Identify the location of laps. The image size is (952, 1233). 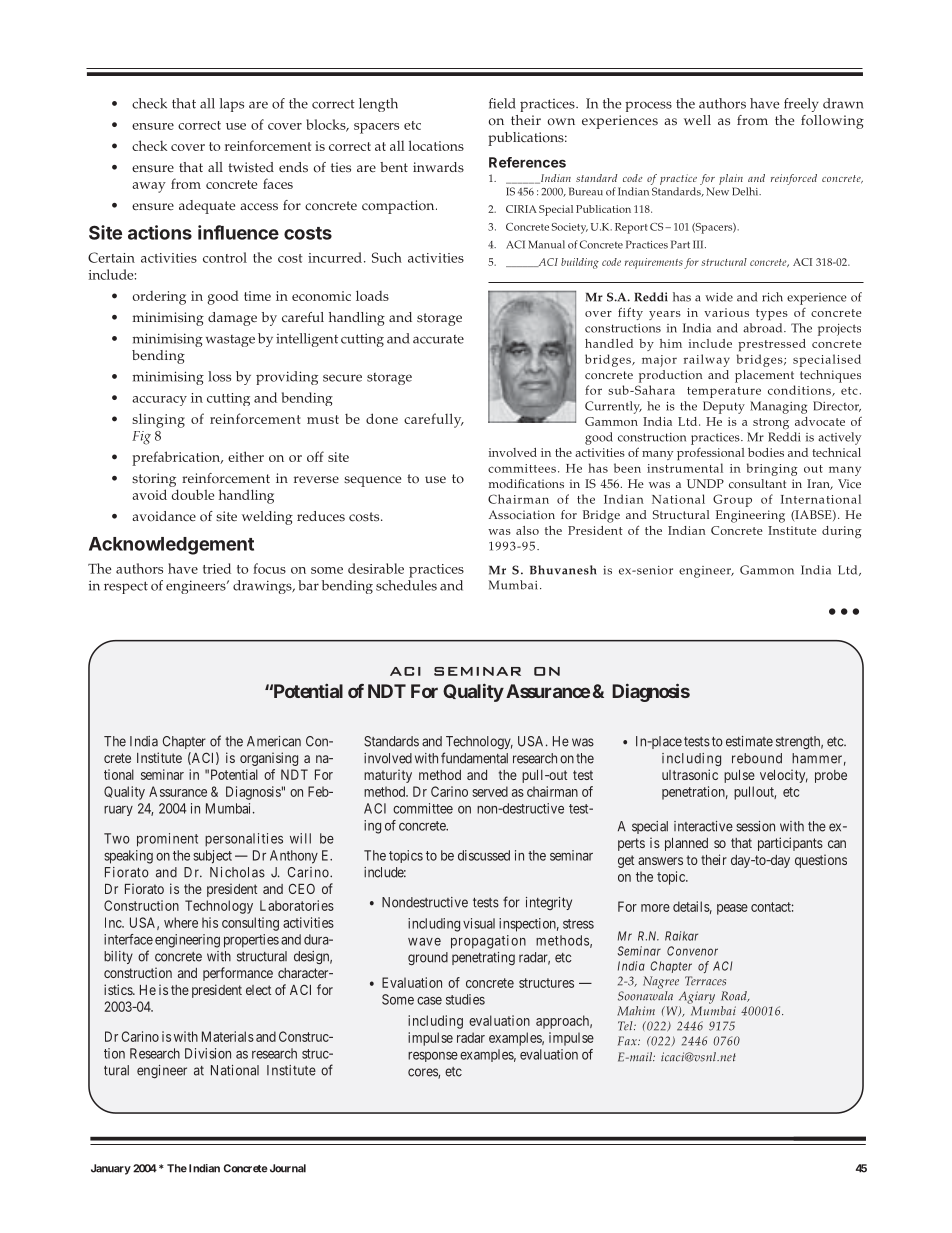
(232, 105).
